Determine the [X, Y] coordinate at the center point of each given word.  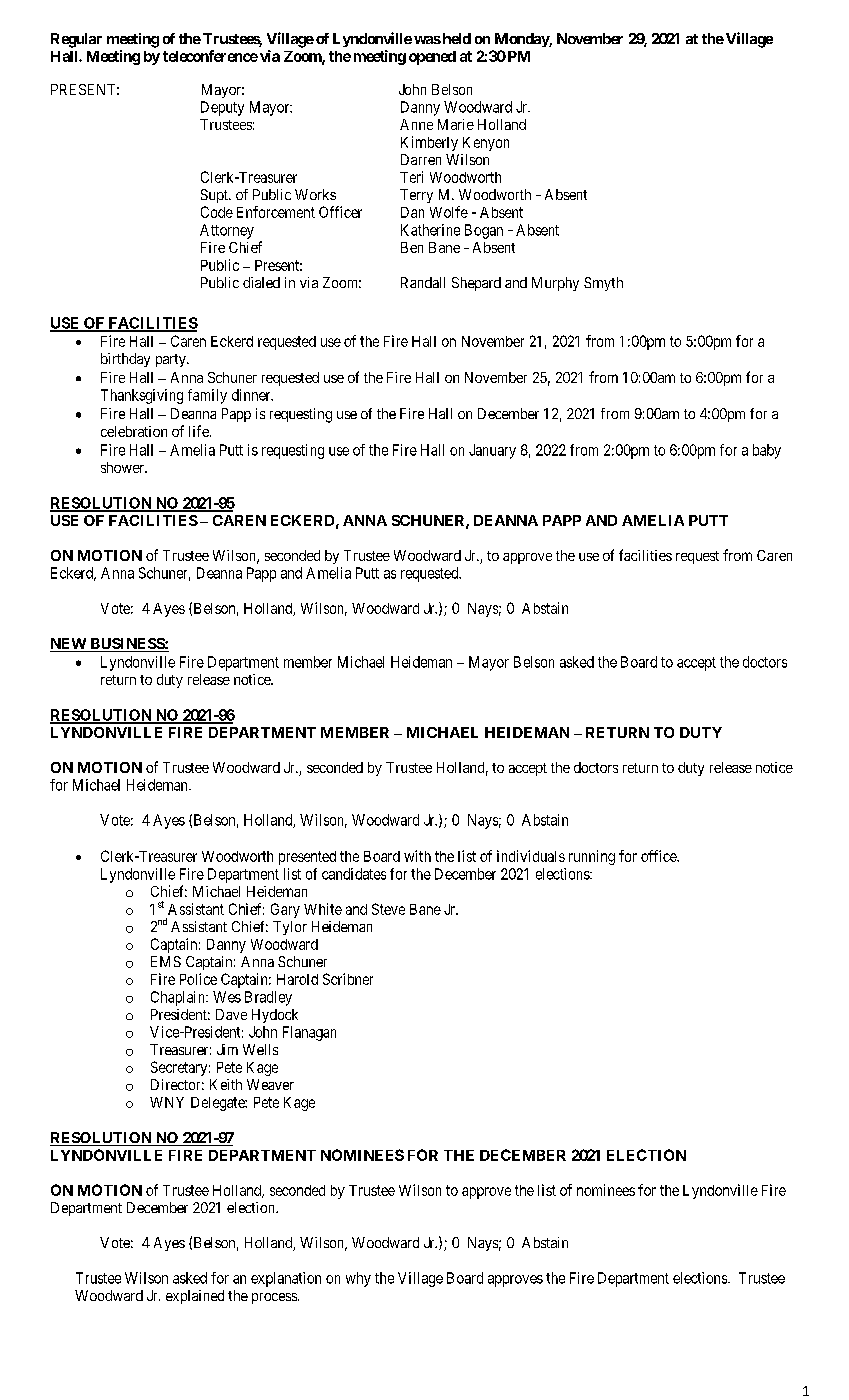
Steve [388, 909]
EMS [166, 961]
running [592, 857]
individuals [531, 856]
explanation [286, 1279]
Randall [423, 282]
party [172, 360]
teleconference [210, 56]
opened [432, 58]
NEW [69, 645]
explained [195, 1297]
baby [767, 451]
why [358, 1279]
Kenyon [486, 144]
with [417, 856]
